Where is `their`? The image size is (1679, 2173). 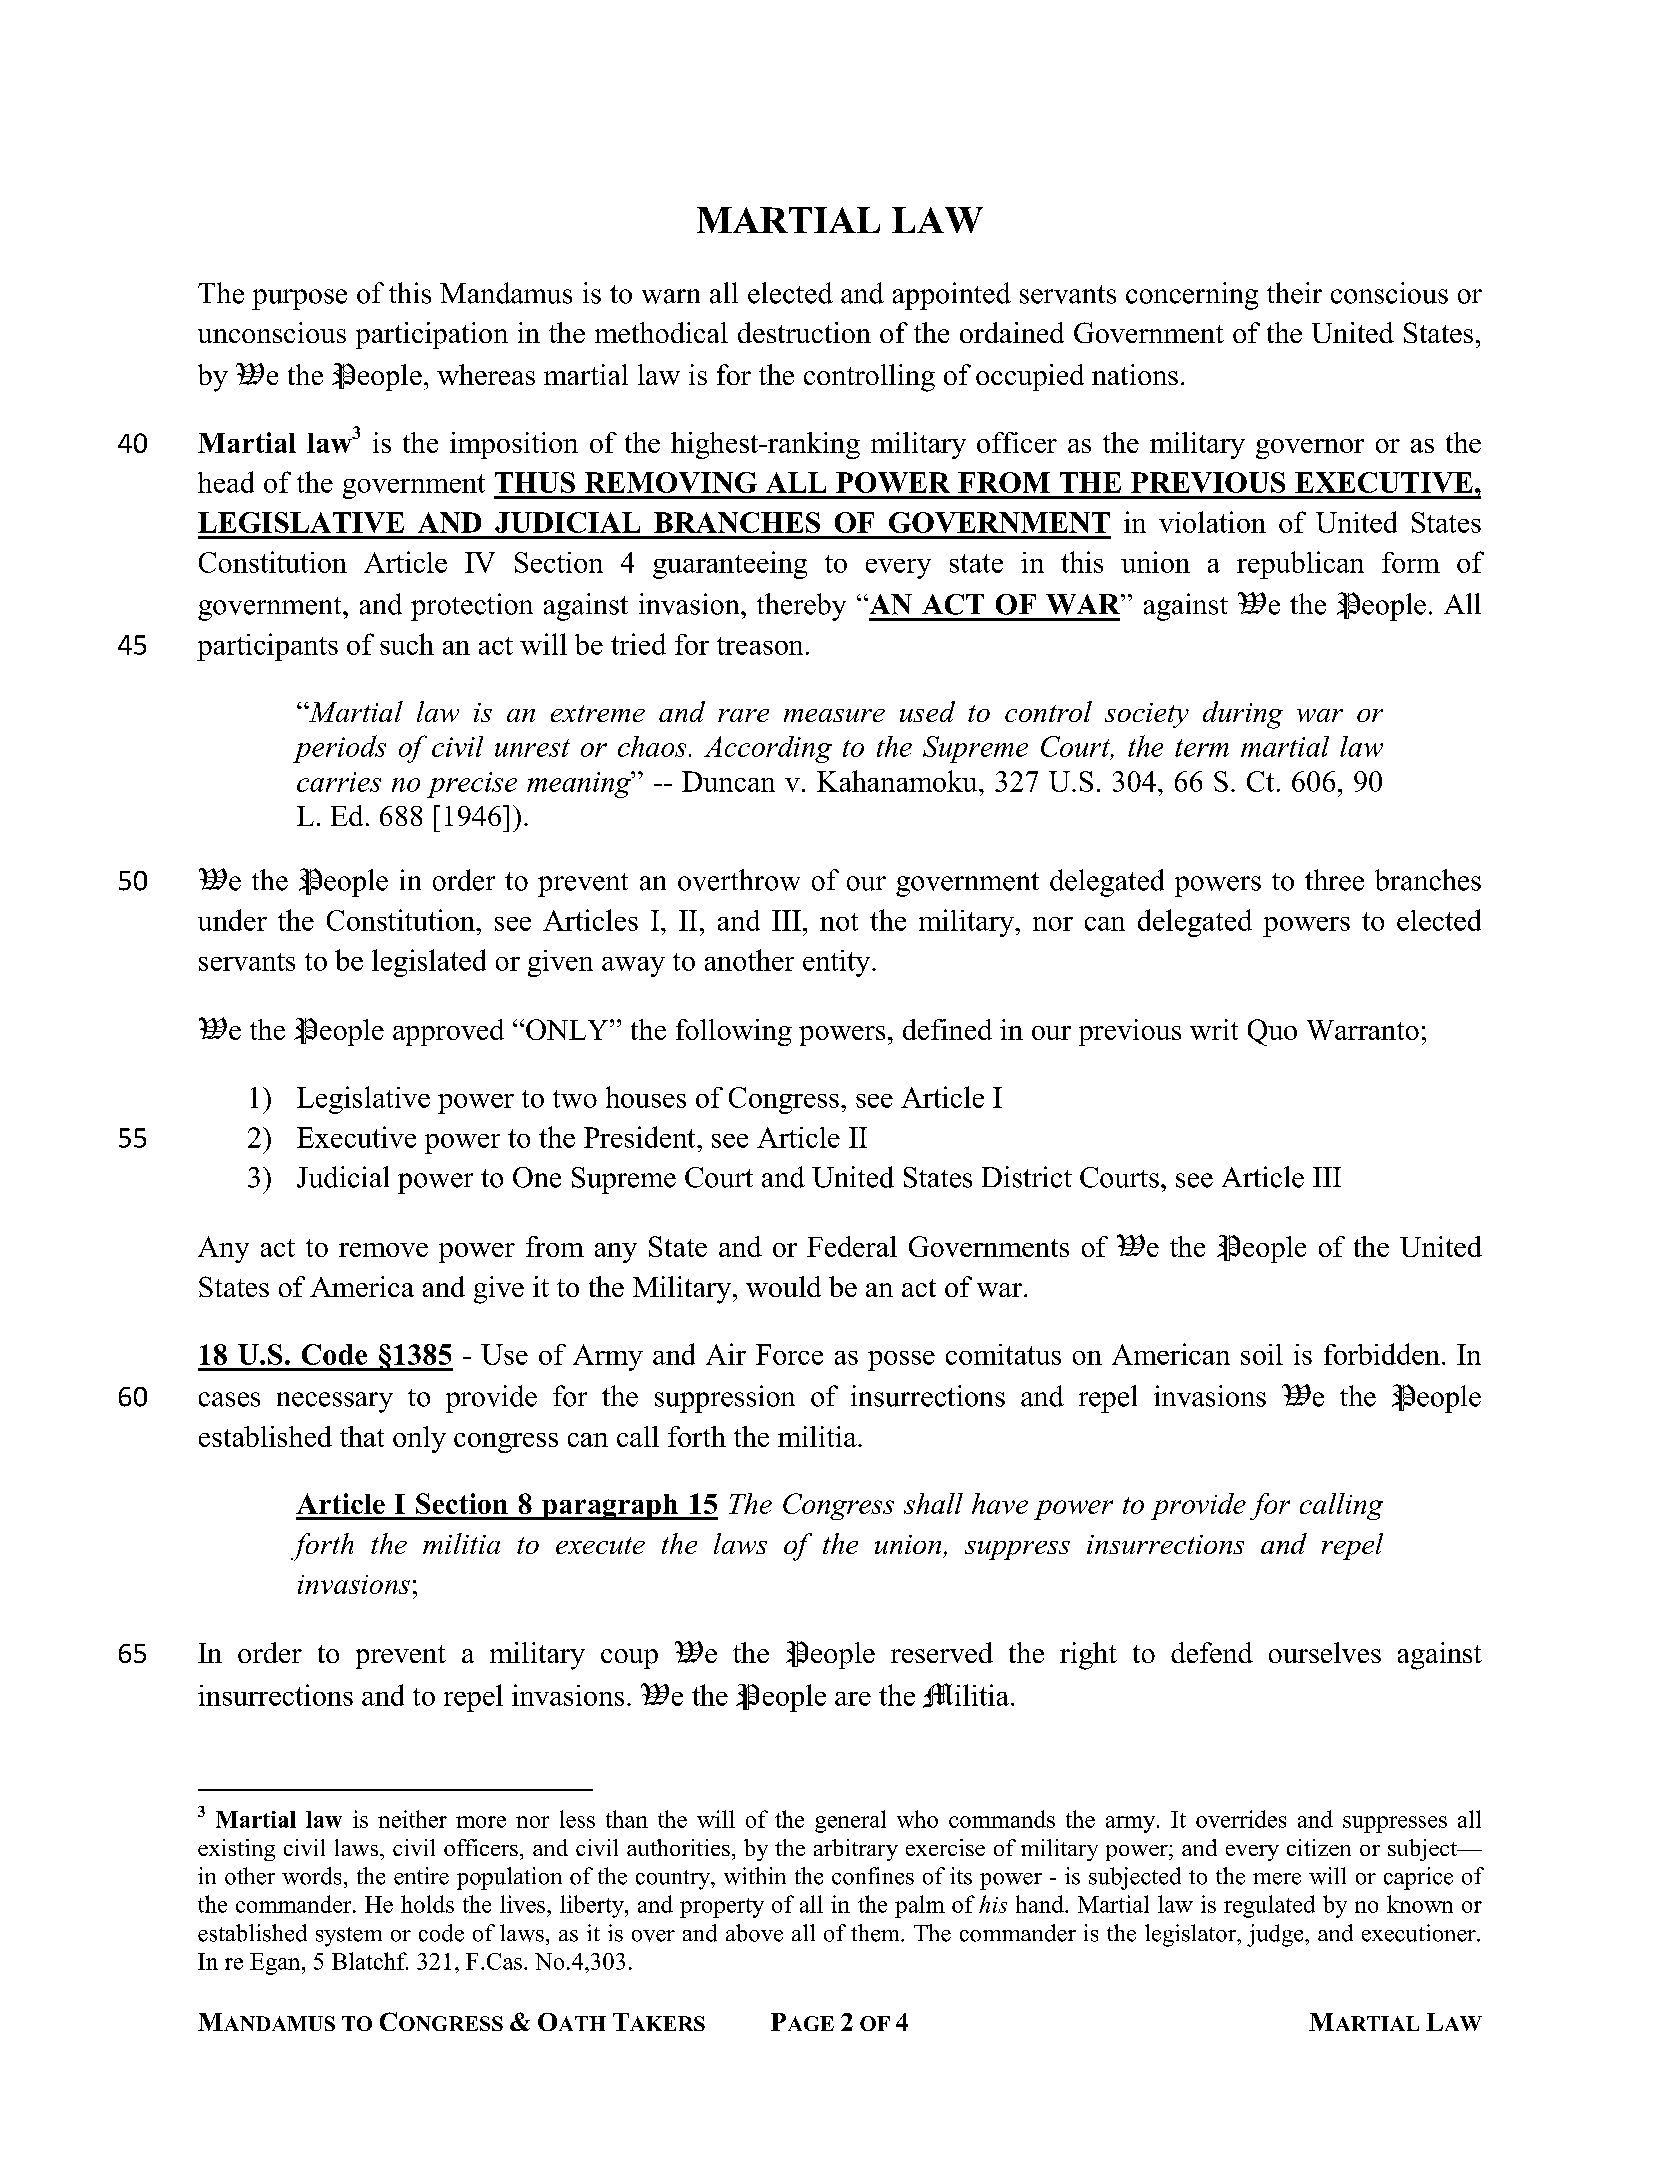
their is located at coordinates (1294, 293).
